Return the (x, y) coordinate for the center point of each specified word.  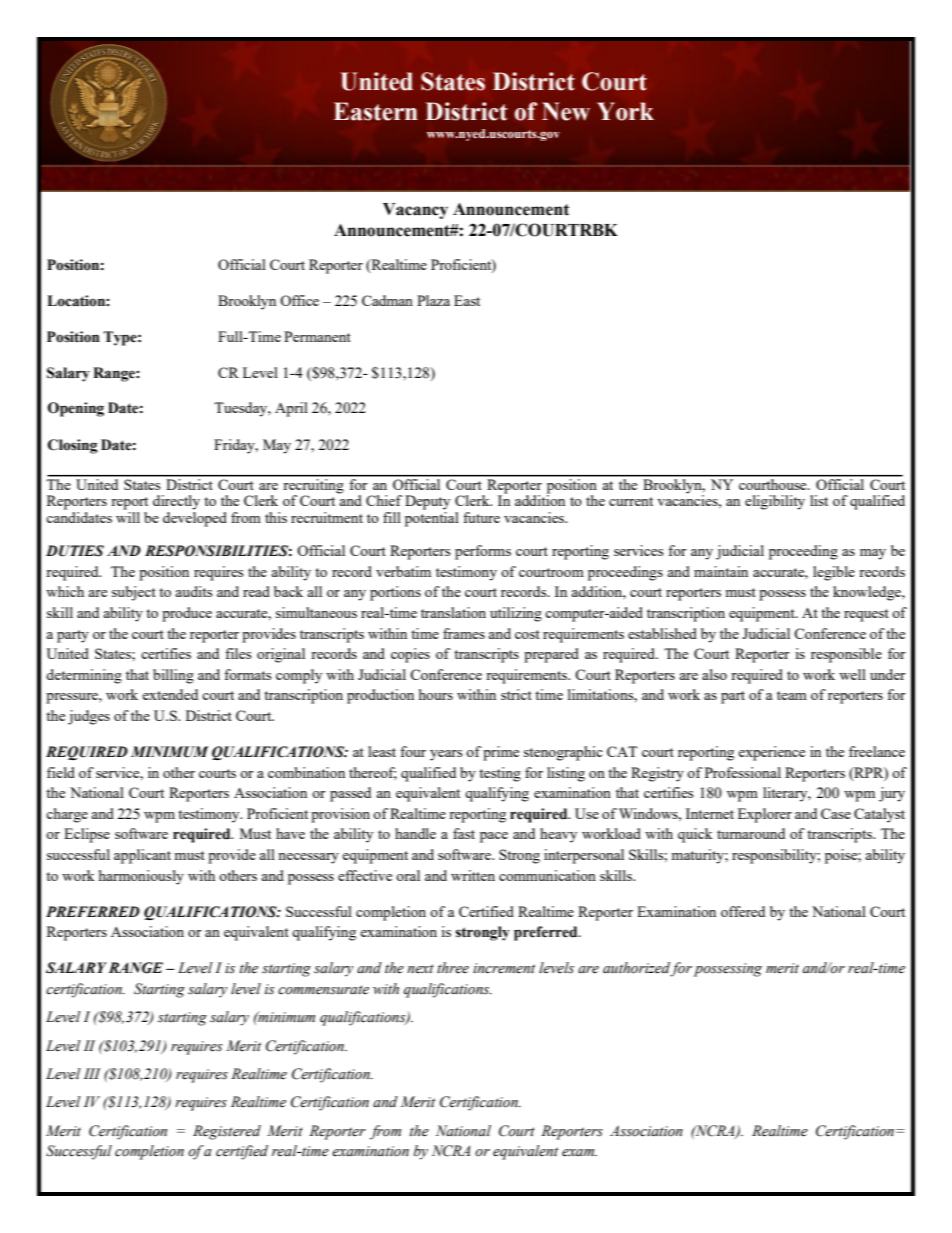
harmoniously (141, 877)
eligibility (775, 502)
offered (743, 911)
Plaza (433, 300)
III (92, 1073)
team (792, 695)
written (473, 875)
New (566, 111)
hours (436, 694)
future (481, 517)
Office (299, 300)
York (625, 111)
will (128, 517)
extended (170, 694)
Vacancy (415, 211)
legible (834, 573)
